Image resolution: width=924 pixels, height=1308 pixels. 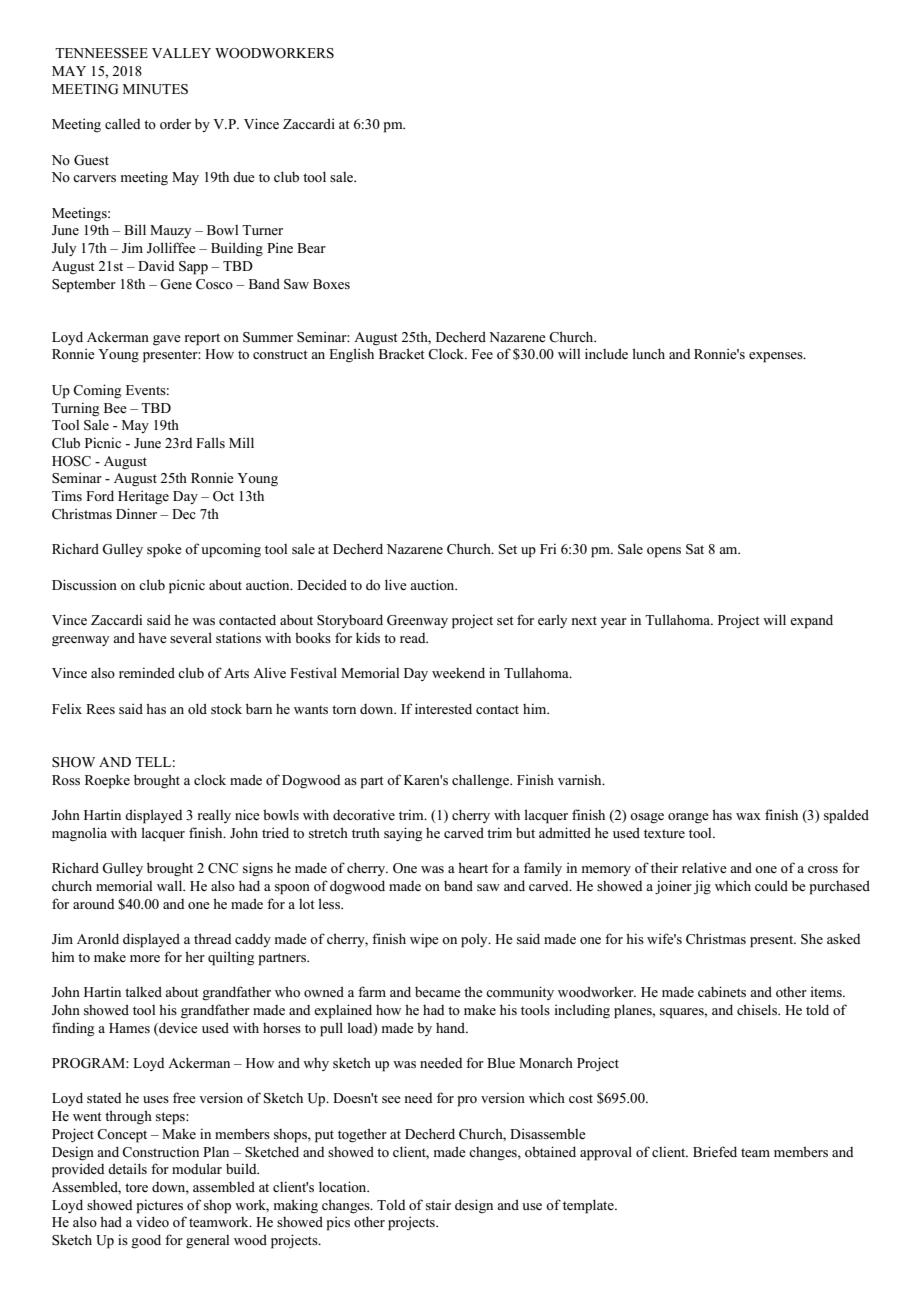 What do you see at coordinates (155, 89) in the image?
I see `MINUTES` at bounding box center [155, 89].
